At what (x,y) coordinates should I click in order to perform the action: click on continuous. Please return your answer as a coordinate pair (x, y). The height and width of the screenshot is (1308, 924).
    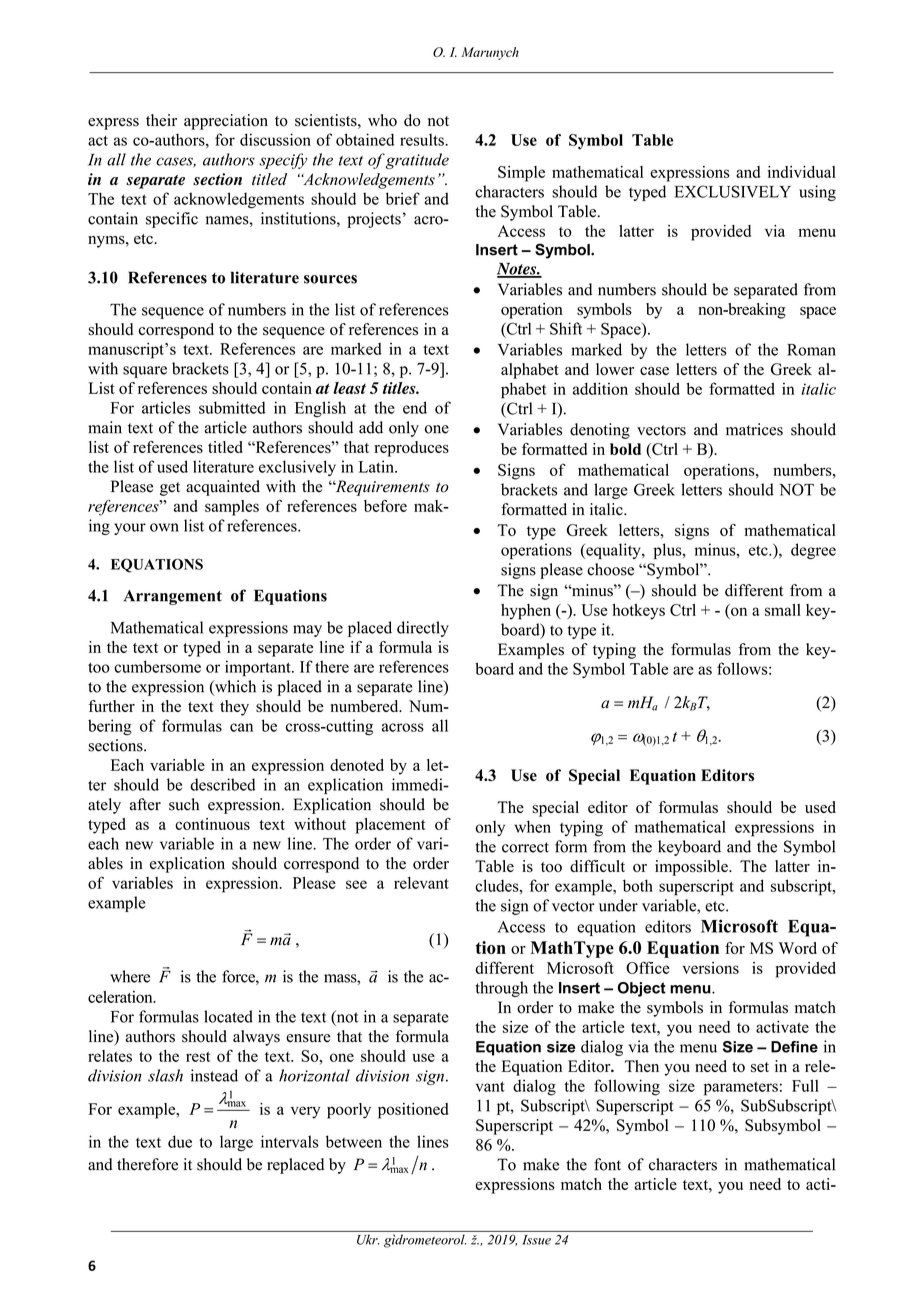
    Looking at the image, I should click on (212, 824).
